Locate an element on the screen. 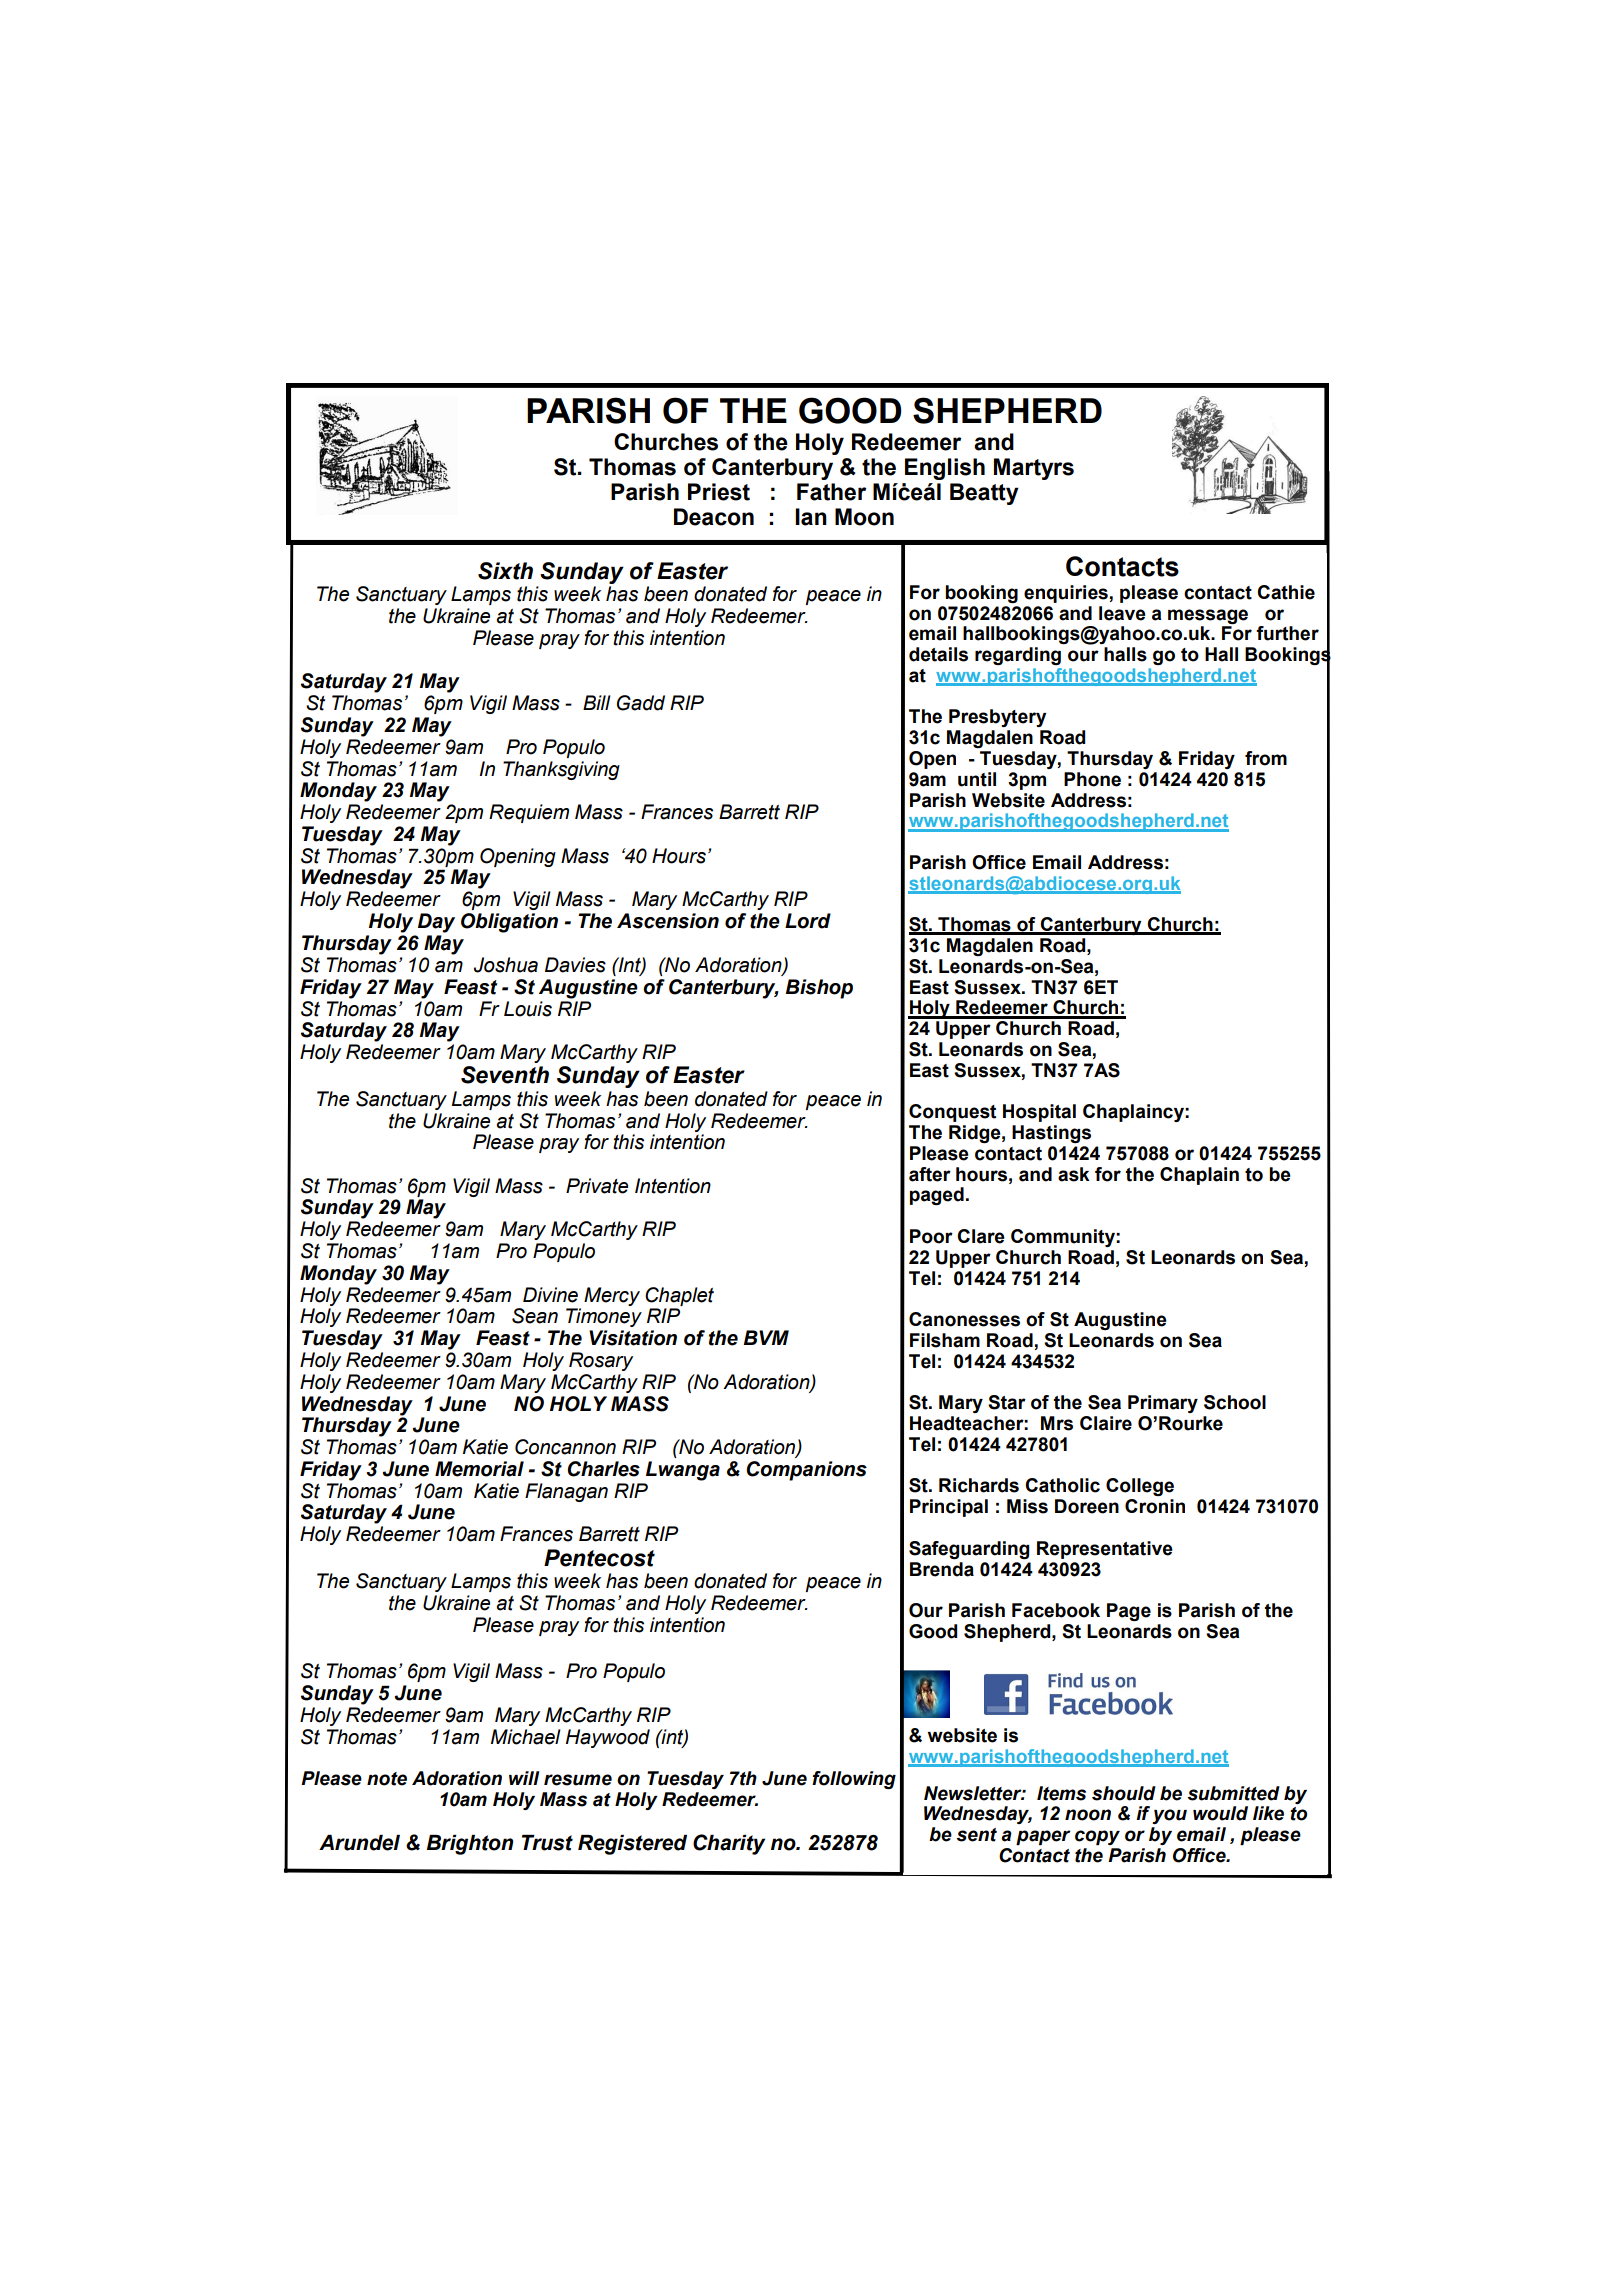 The height and width of the screenshot is (2273, 1607). message is located at coordinates (1208, 616).
